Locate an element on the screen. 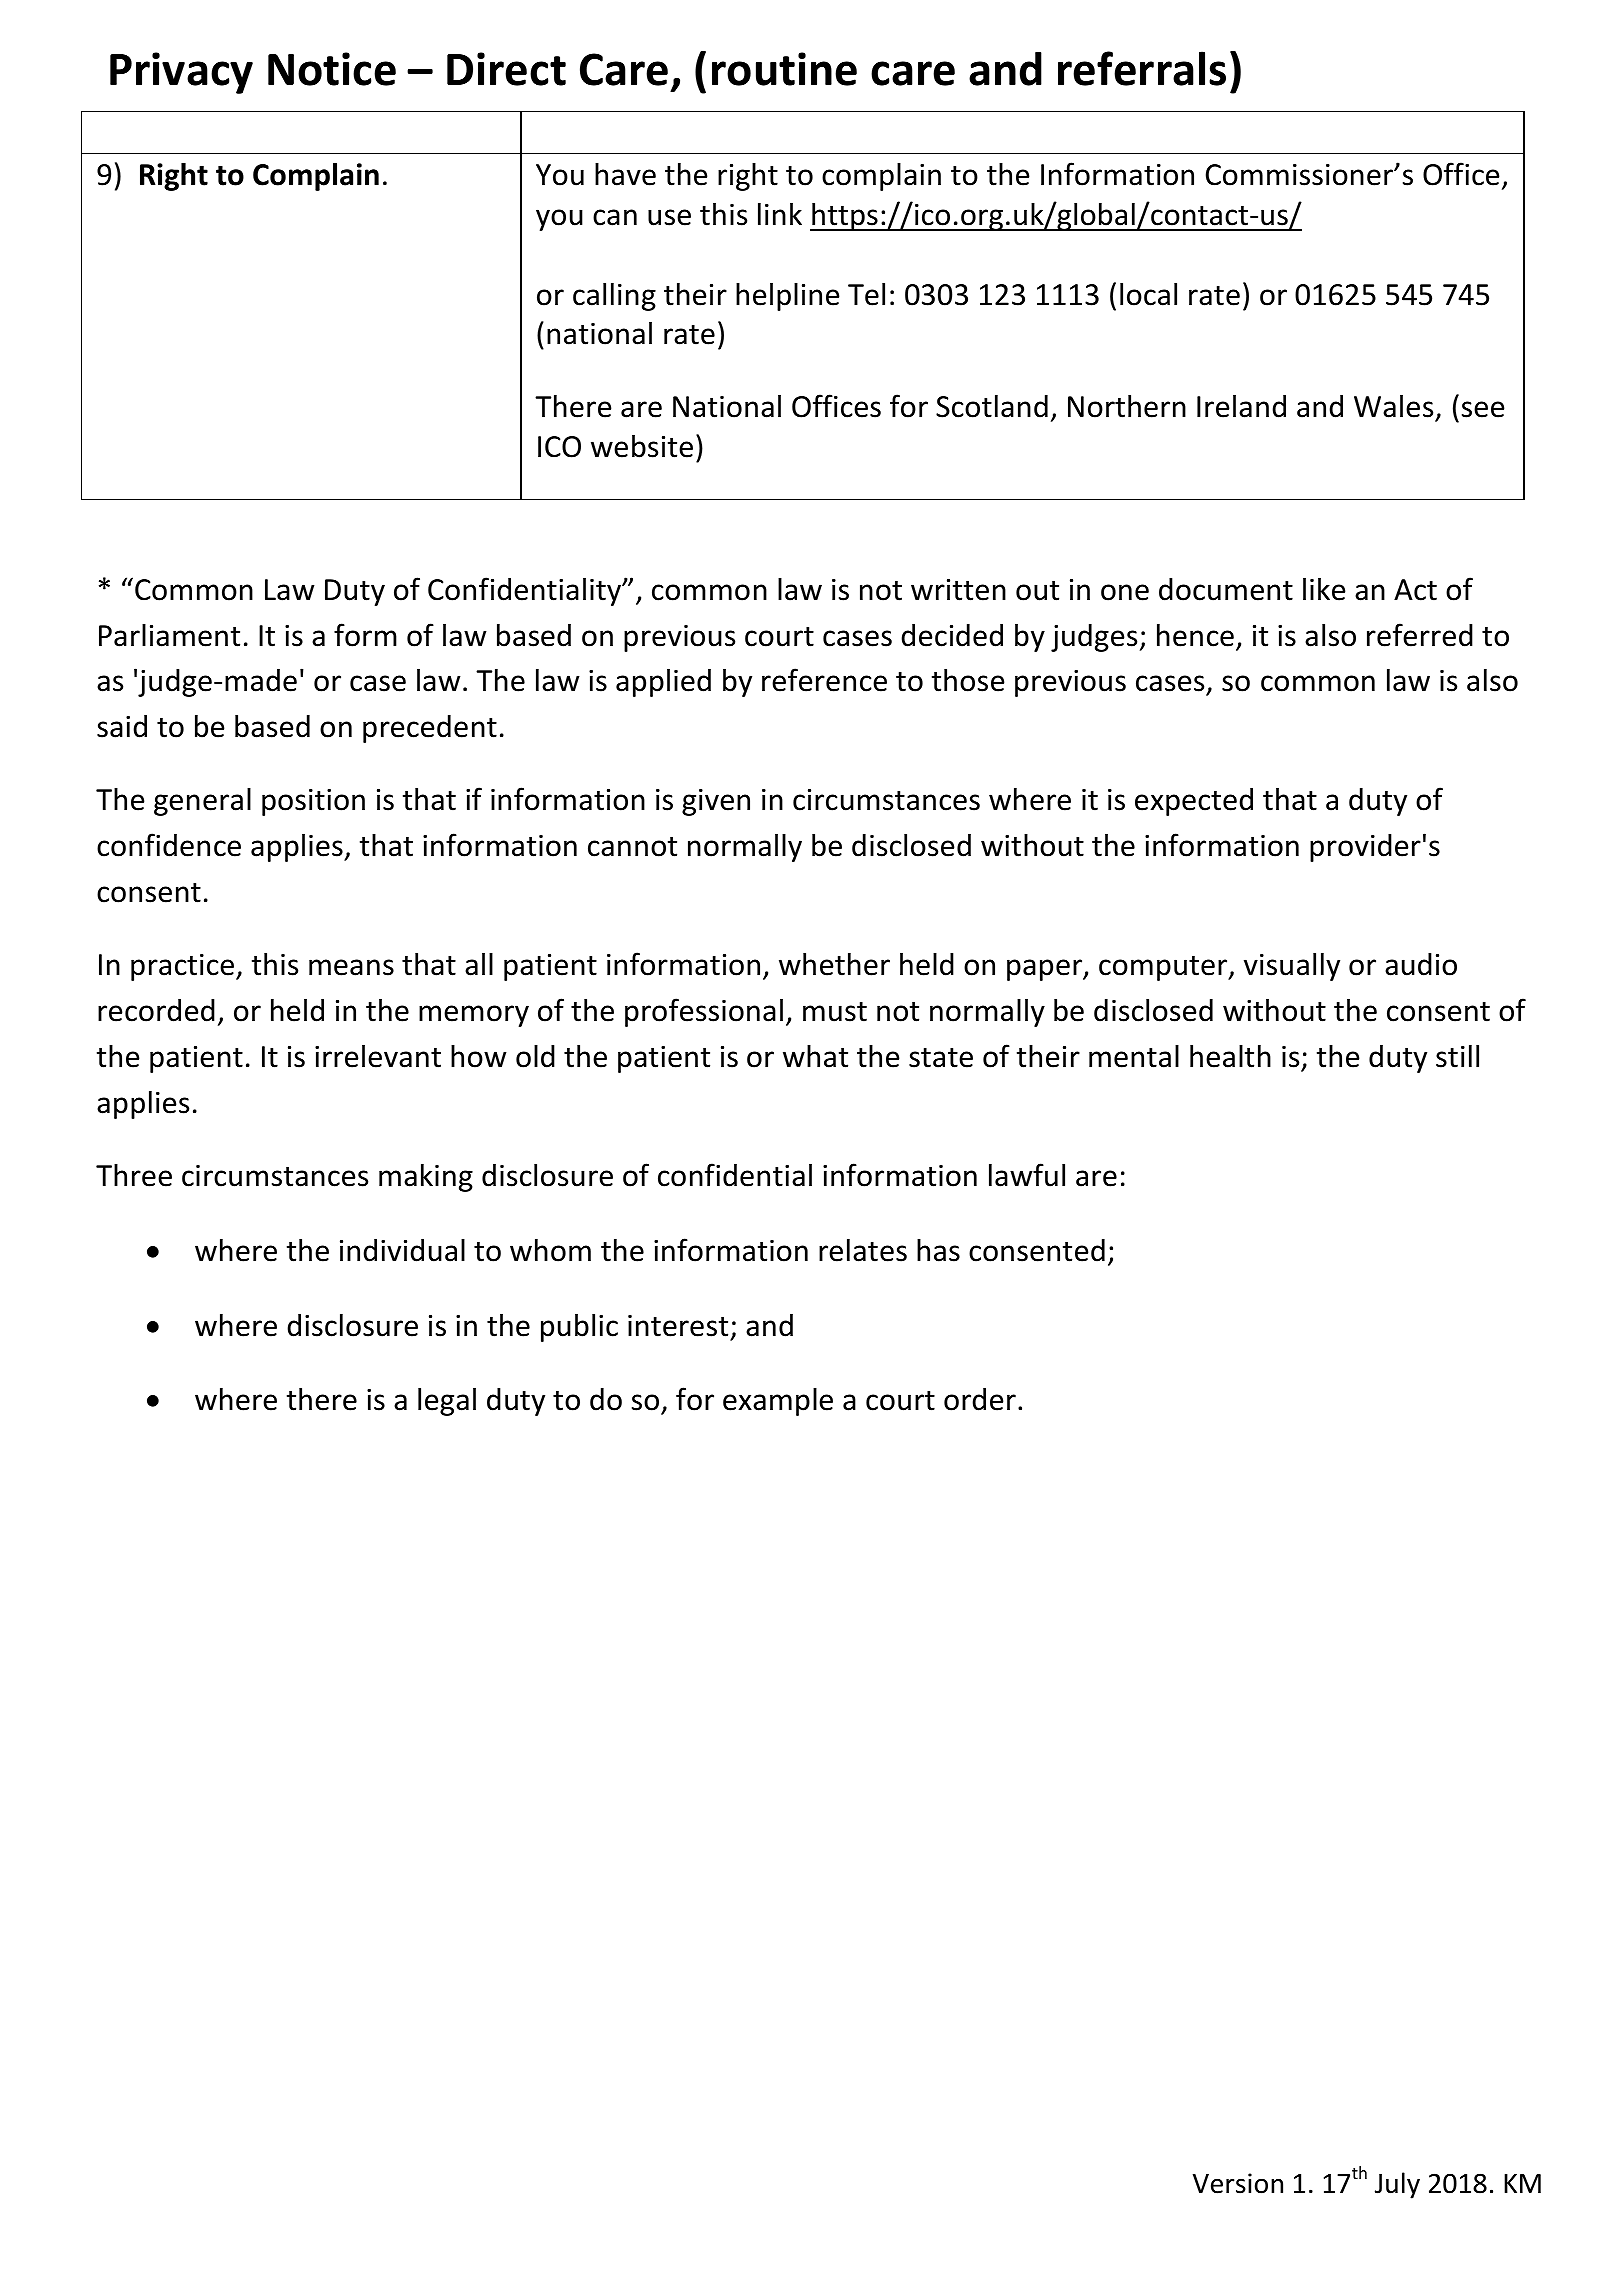  irrelevant is located at coordinates (378, 1056).
